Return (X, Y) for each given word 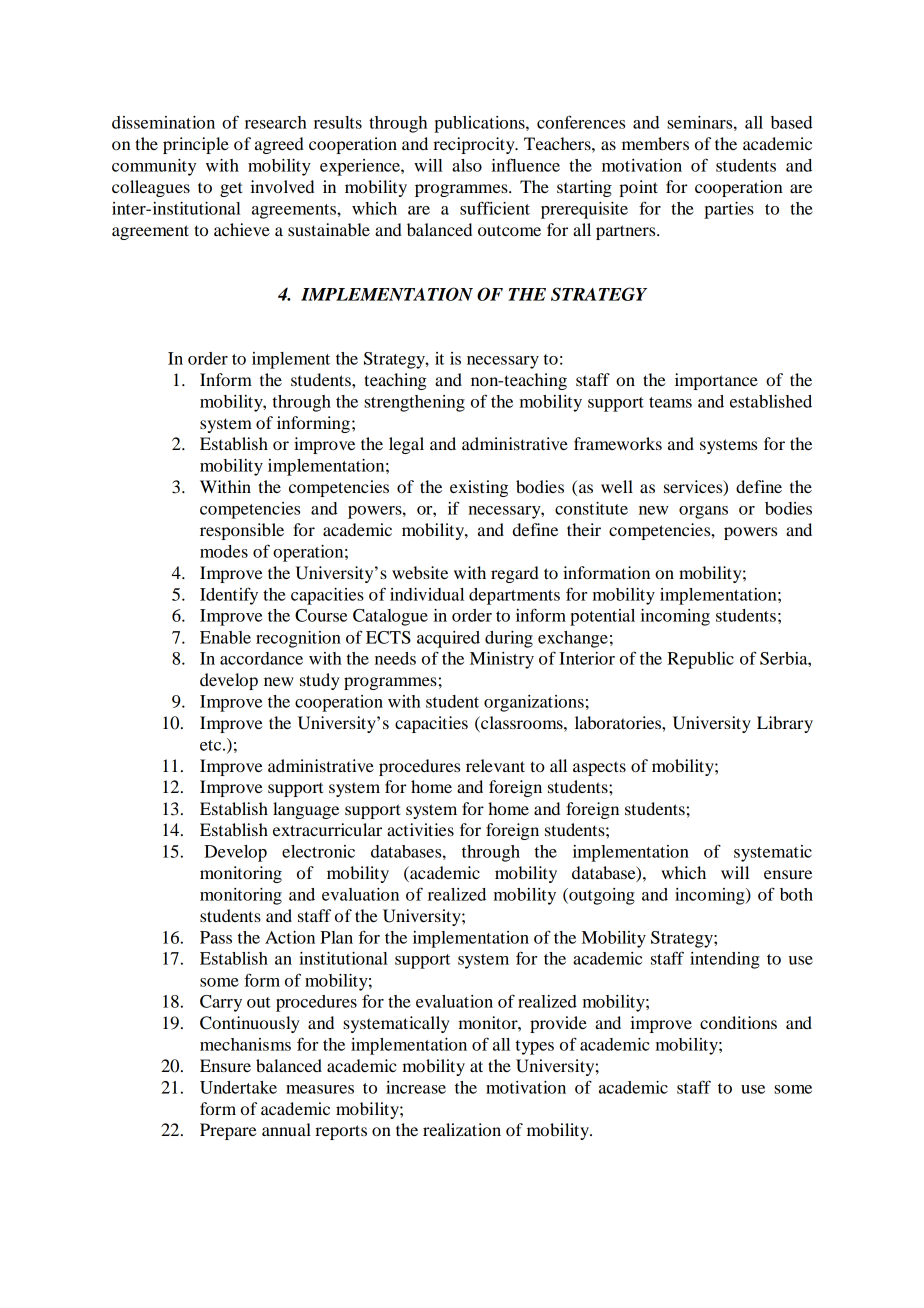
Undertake (238, 1087)
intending (725, 960)
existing (479, 488)
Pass (216, 937)
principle (196, 145)
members (655, 143)
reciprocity (475, 145)
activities (420, 829)
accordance (261, 658)
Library (785, 724)
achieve (242, 229)
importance (716, 381)
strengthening (414, 403)
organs (703, 512)
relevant (495, 765)
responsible (242, 531)
